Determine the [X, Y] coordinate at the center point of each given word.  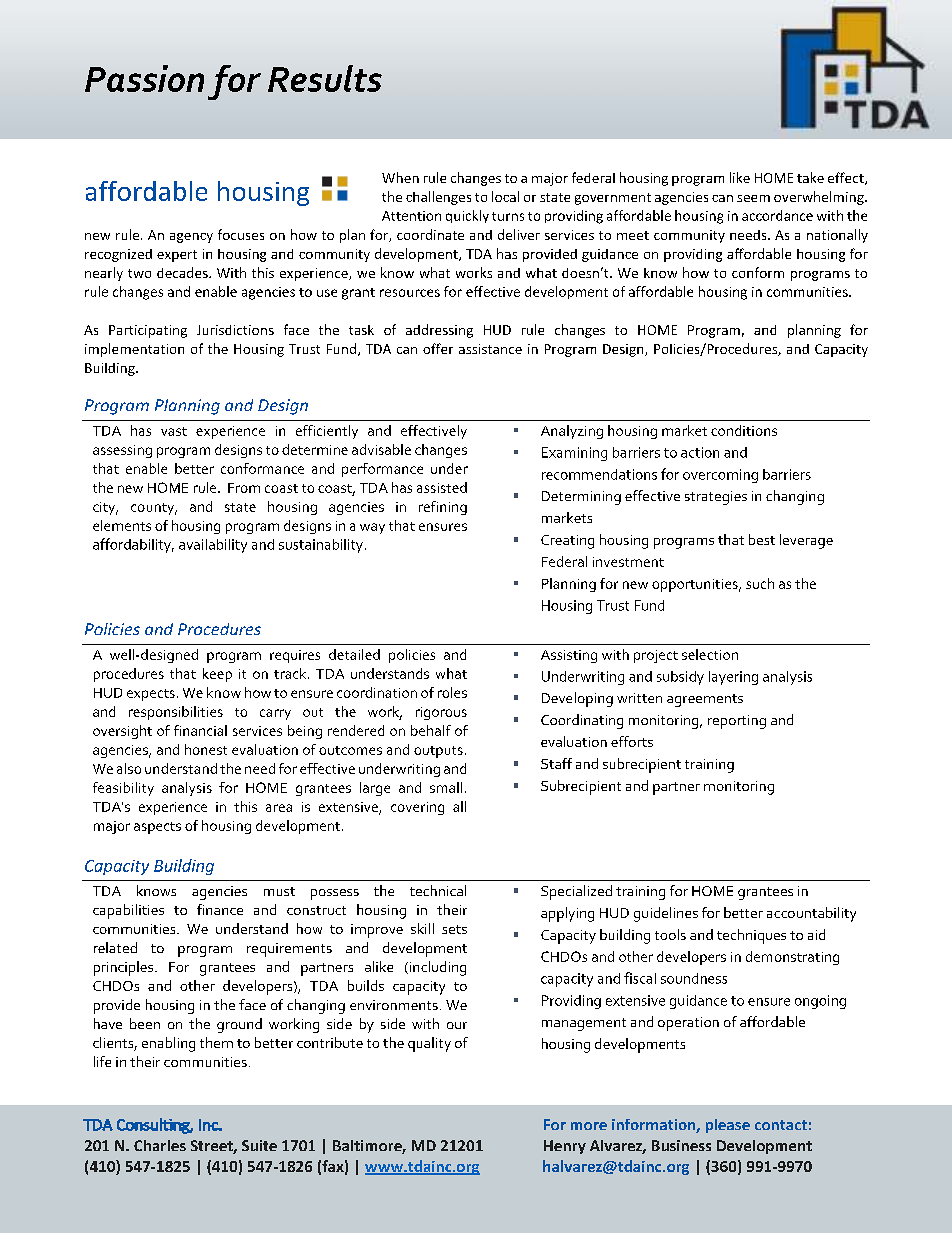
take [810, 177]
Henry [565, 1147]
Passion [144, 78]
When [400, 177]
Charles [160, 1145]
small [446, 787]
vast [174, 431]
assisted [442, 487]
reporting [737, 722]
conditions [744, 430]
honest [206, 749]
